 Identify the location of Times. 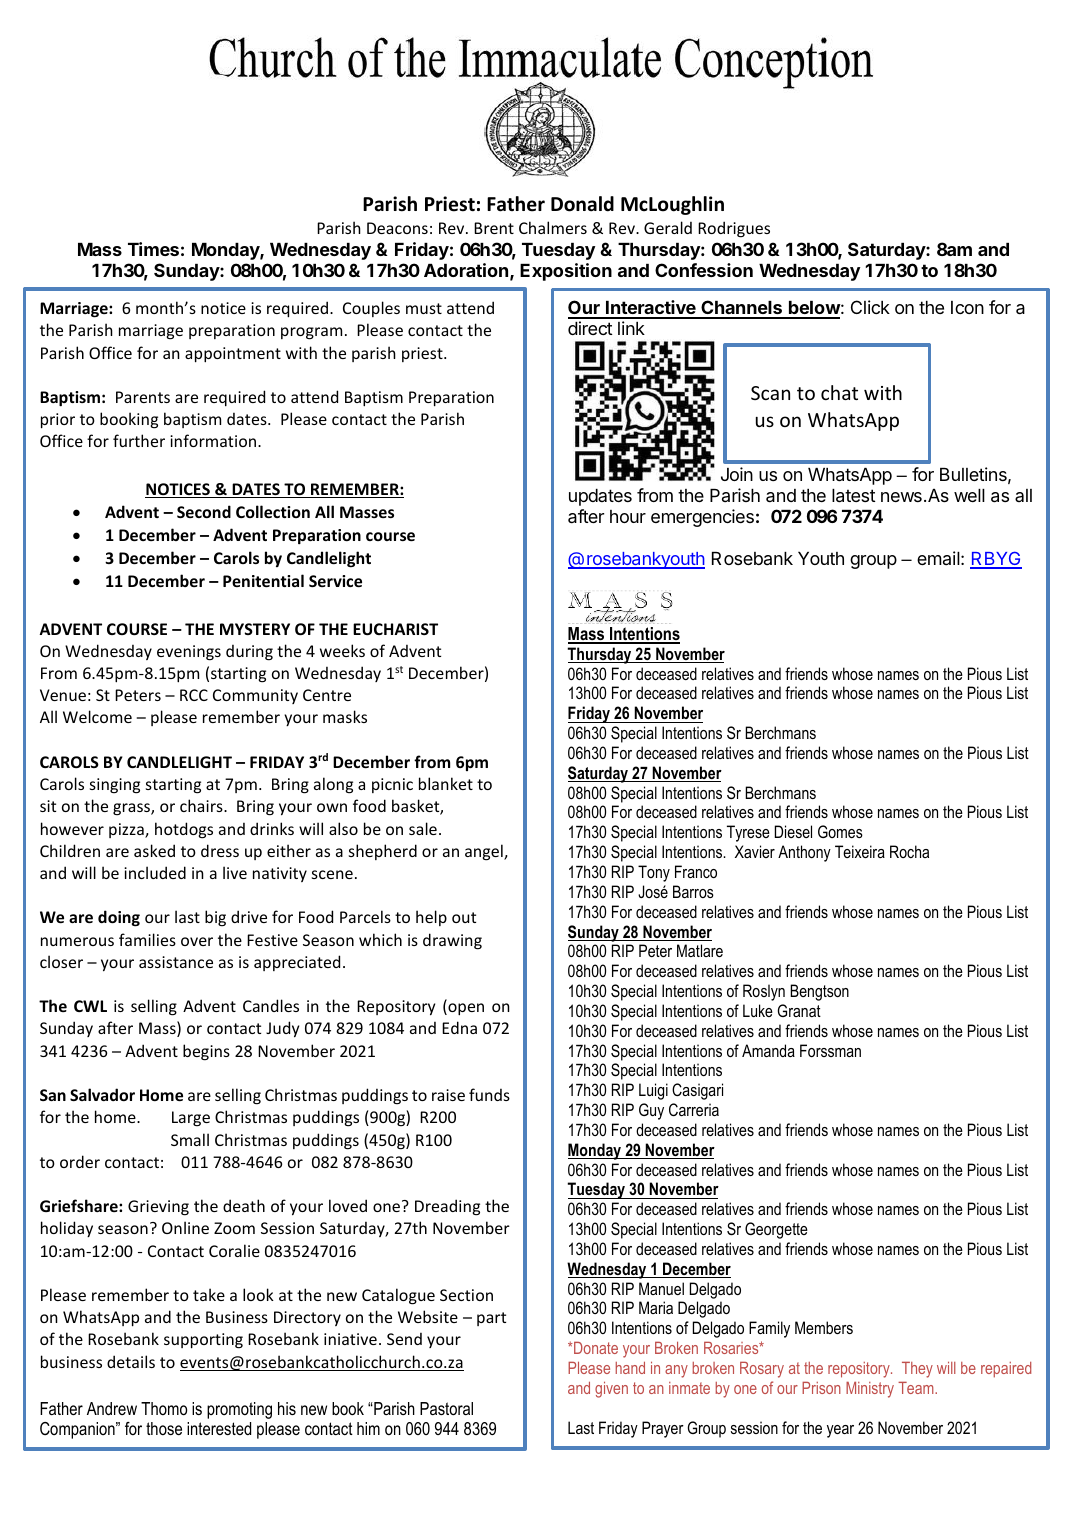
(153, 249).
